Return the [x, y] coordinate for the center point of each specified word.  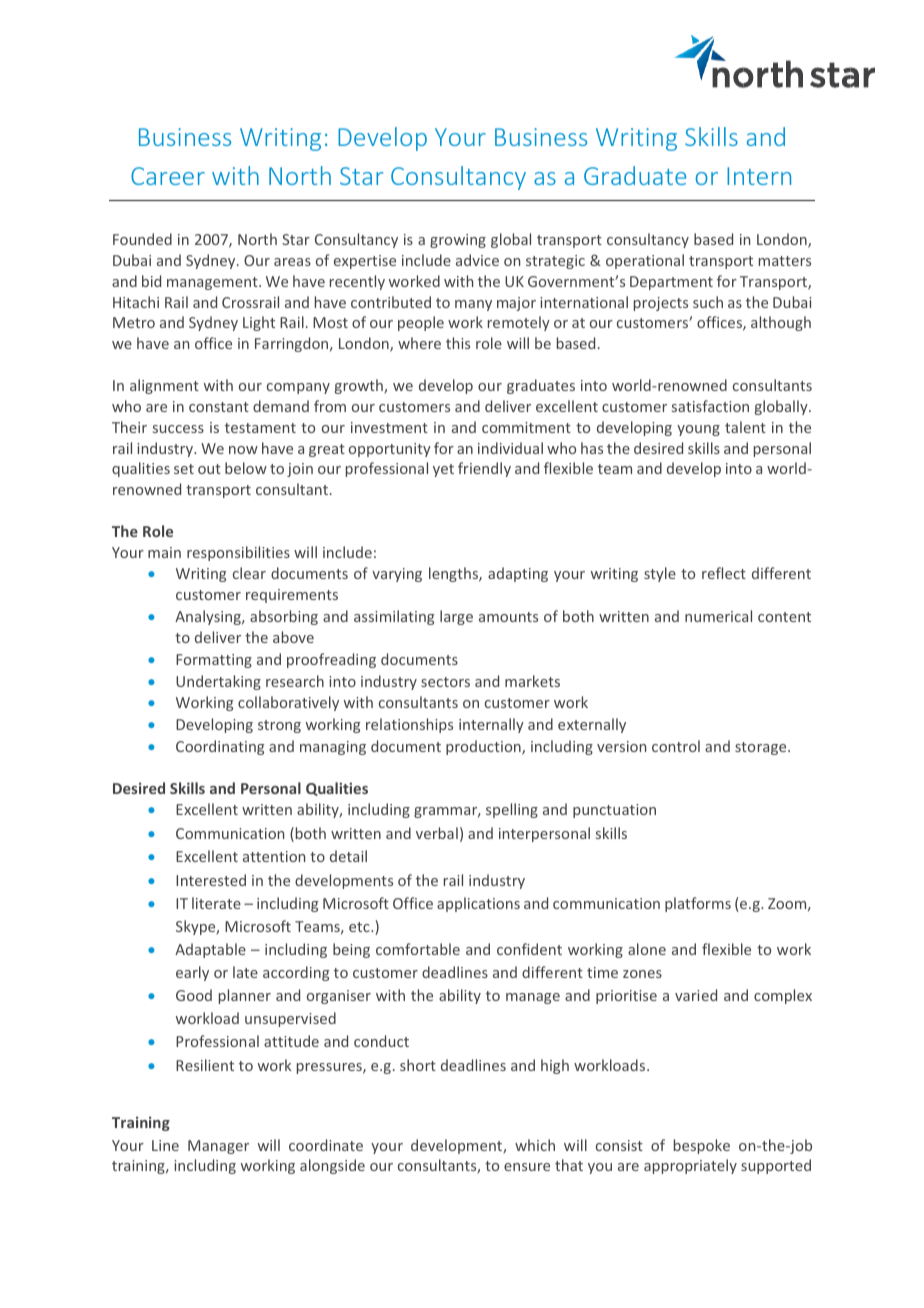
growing [458, 241]
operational [645, 261]
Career [168, 176]
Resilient [205, 1065]
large [456, 617]
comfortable [418, 949]
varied [696, 995]
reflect [724, 573]
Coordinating [220, 747]
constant [219, 407]
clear [249, 573]
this [458, 343]
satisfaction [710, 406]
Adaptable [210, 950]
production [484, 747]
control [676, 746]
